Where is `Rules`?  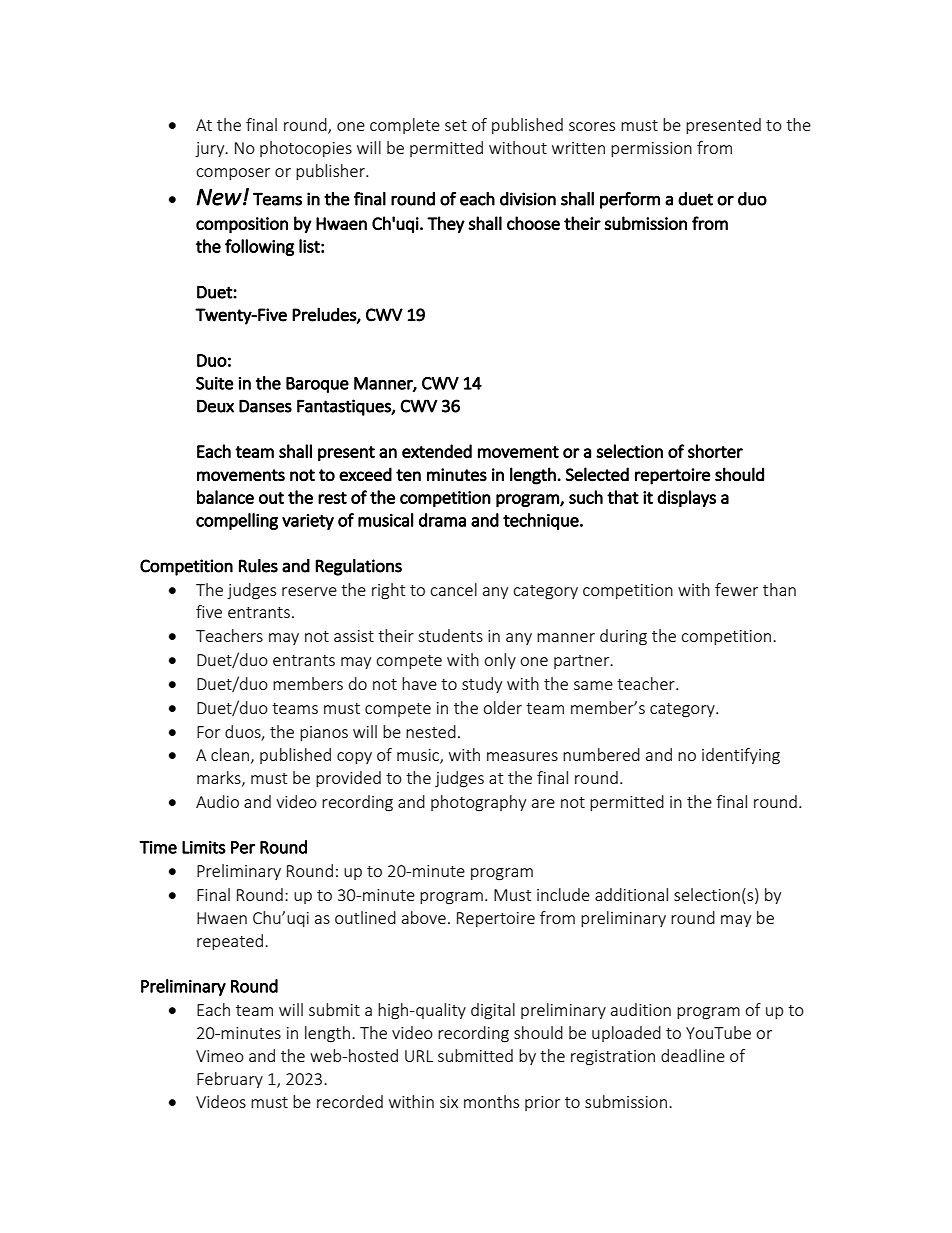 Rules is located at coordinates (258, 566).
